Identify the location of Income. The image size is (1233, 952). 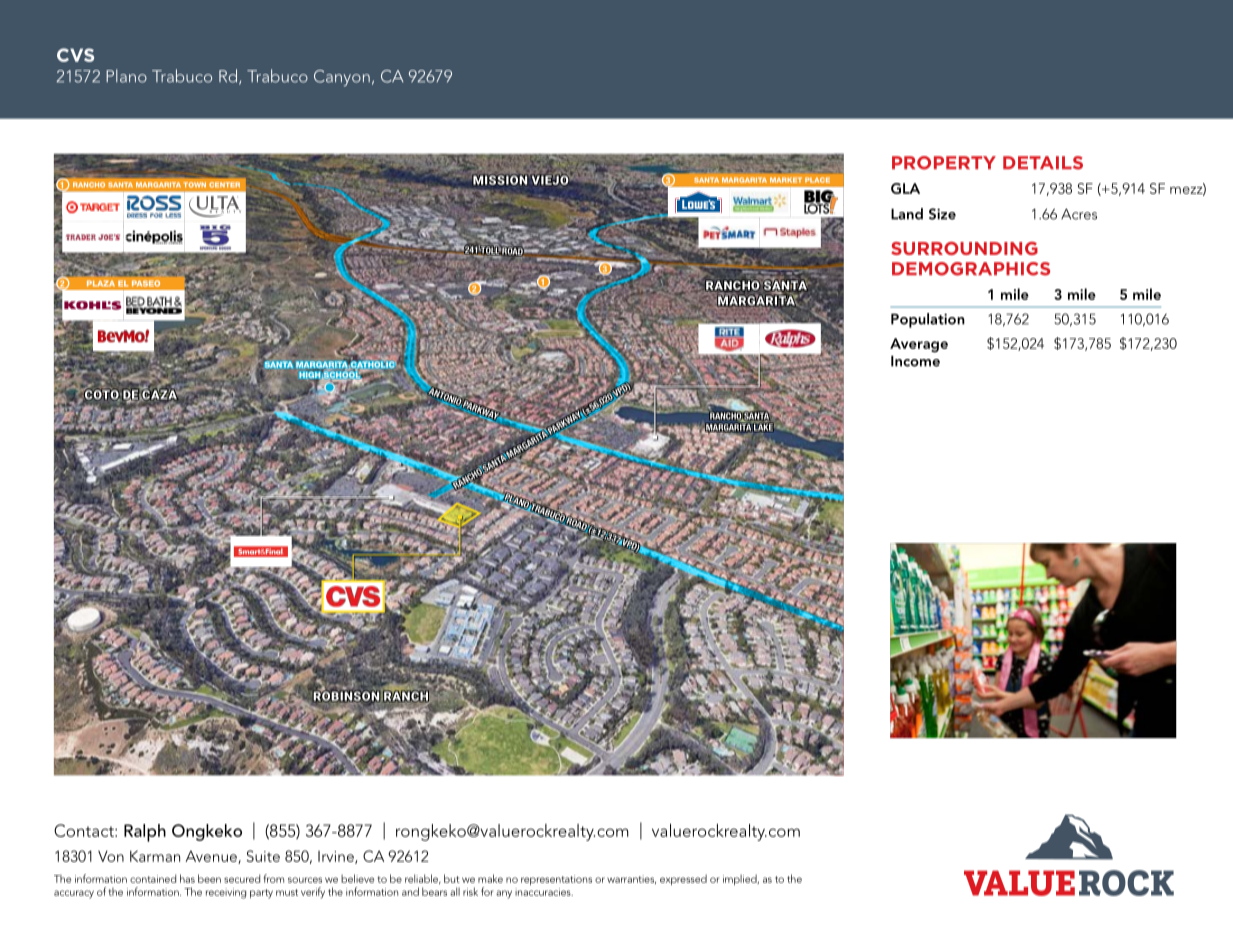
(915, 361).
